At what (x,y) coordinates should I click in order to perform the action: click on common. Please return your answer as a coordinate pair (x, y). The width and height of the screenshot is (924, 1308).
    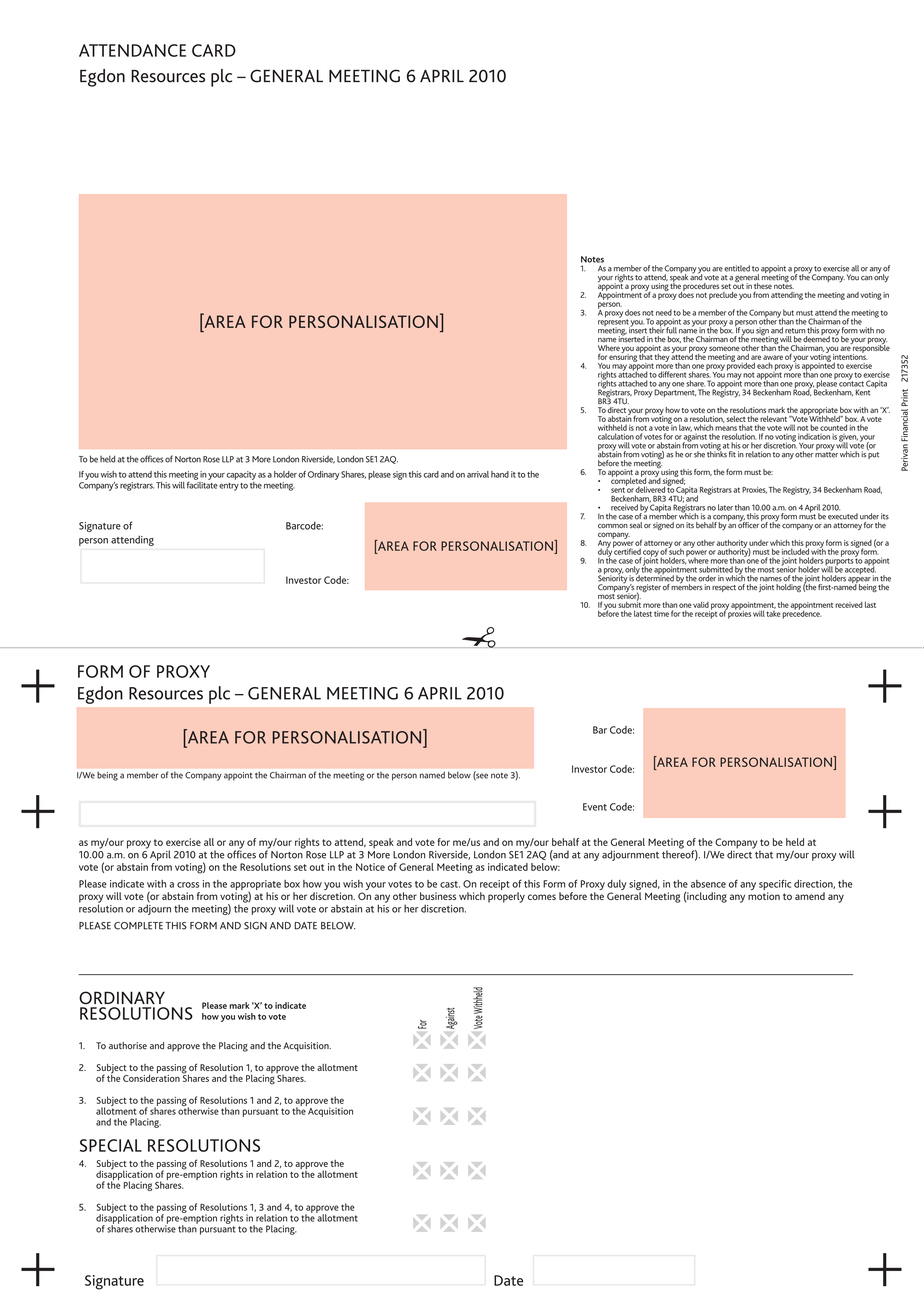
    Looking at the image, I should click on (613, 526).
